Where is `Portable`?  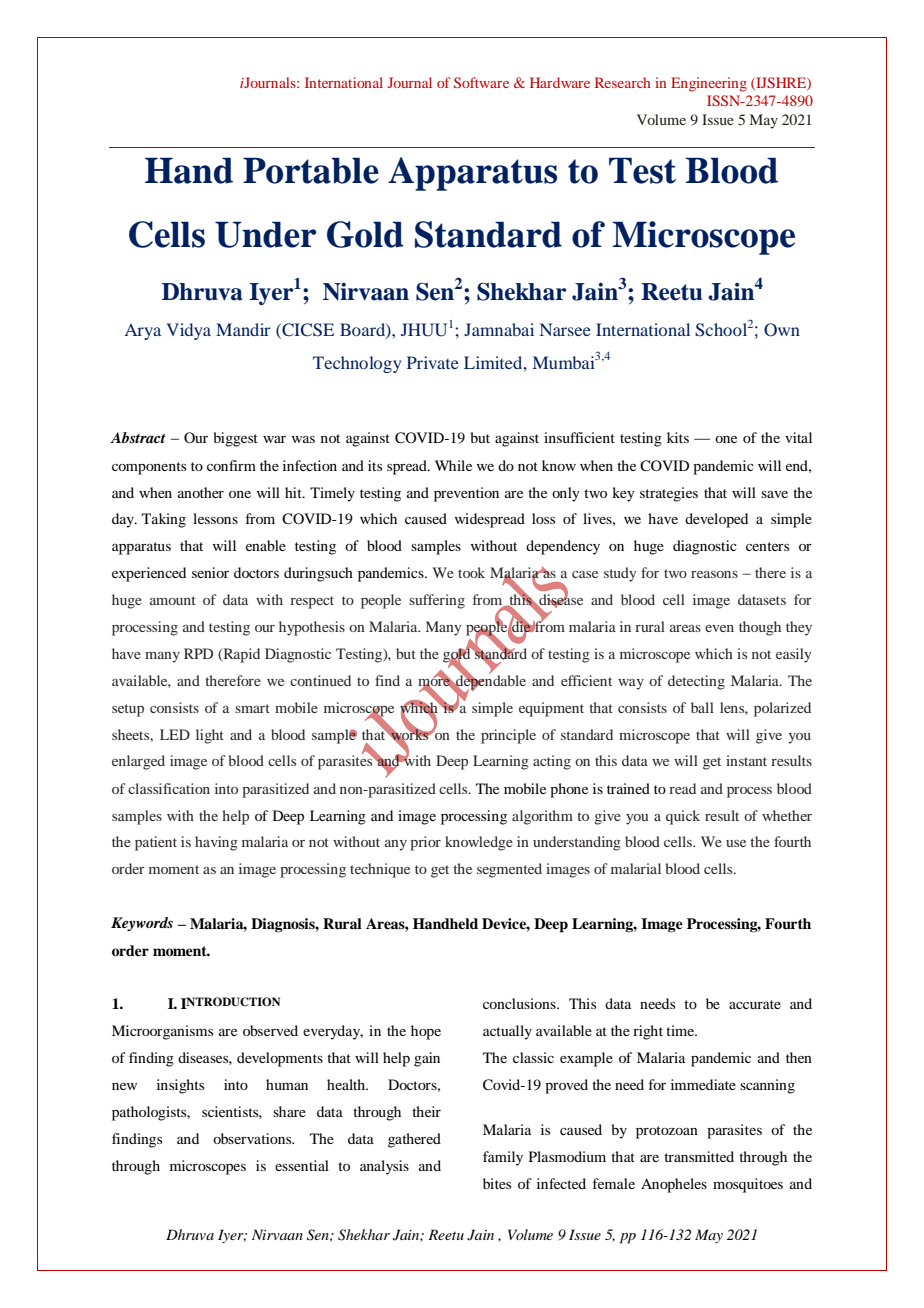 Portable is located at coordinates (311, 170).
